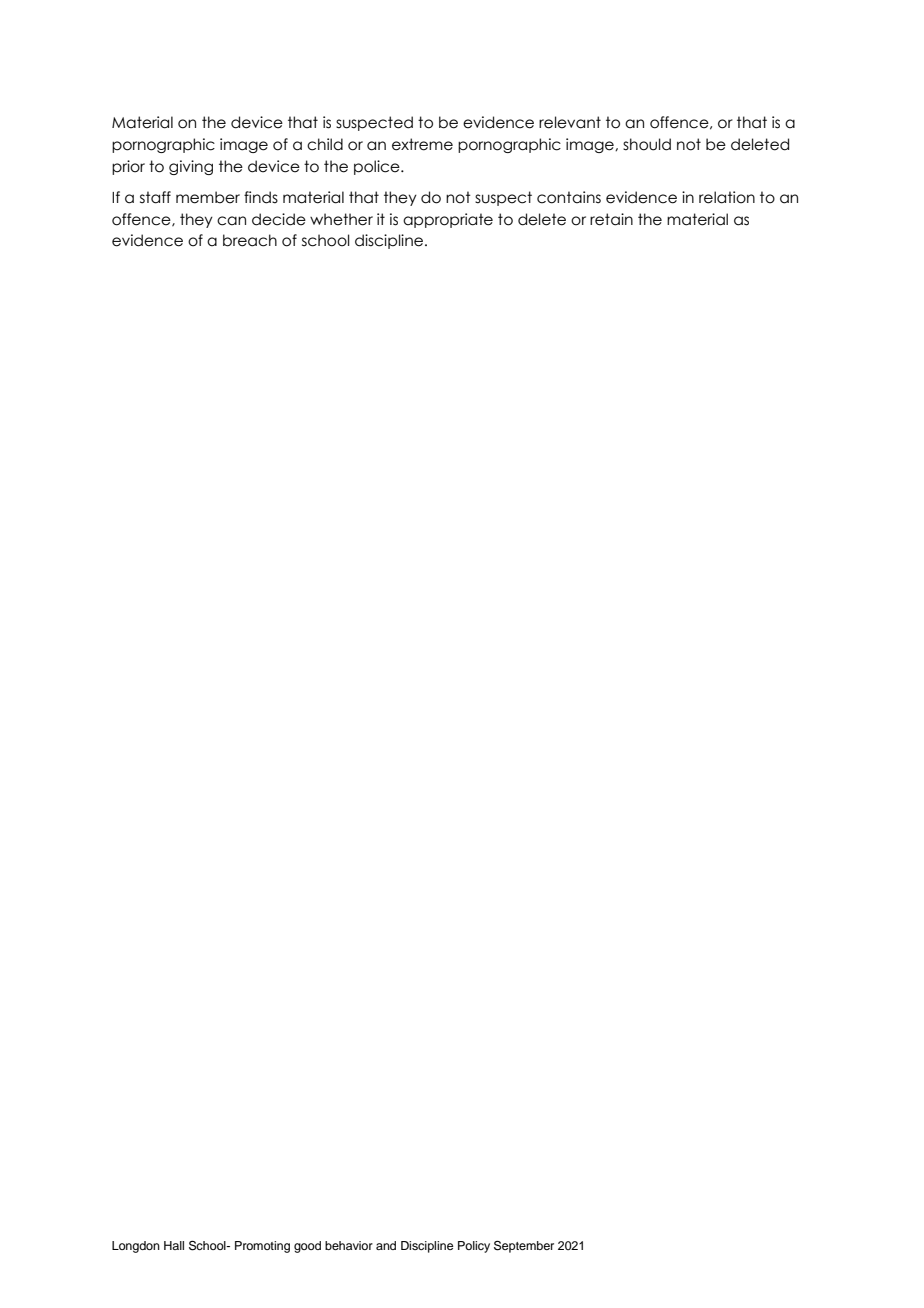 The width and height of the document is (924, 1308). I want to click on appropriate, so click(448, 220).
